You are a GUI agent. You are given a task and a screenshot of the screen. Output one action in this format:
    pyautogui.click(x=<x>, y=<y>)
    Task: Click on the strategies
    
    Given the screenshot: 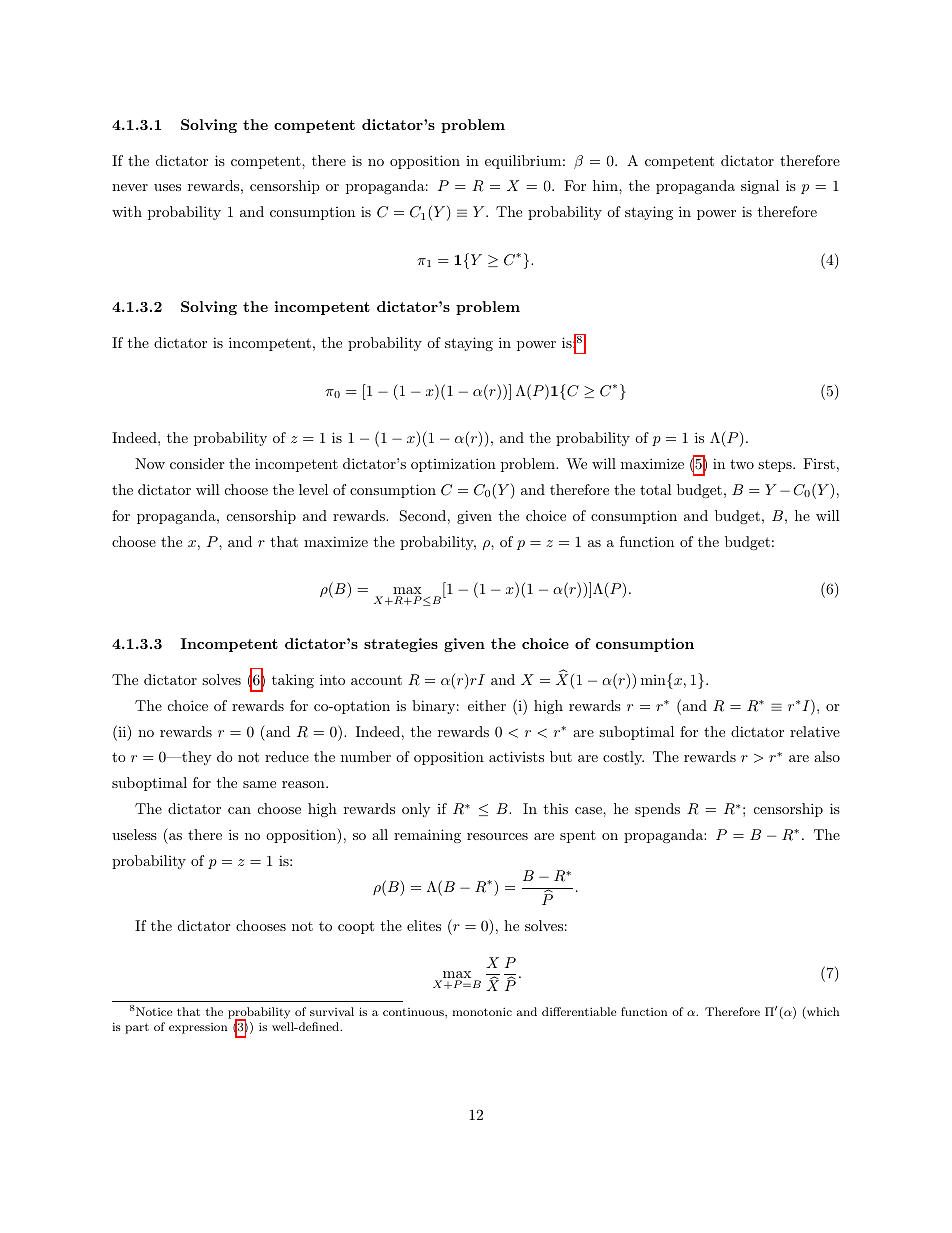 What is the action you would take?
    pyautogui.click(x=401, y=645)
